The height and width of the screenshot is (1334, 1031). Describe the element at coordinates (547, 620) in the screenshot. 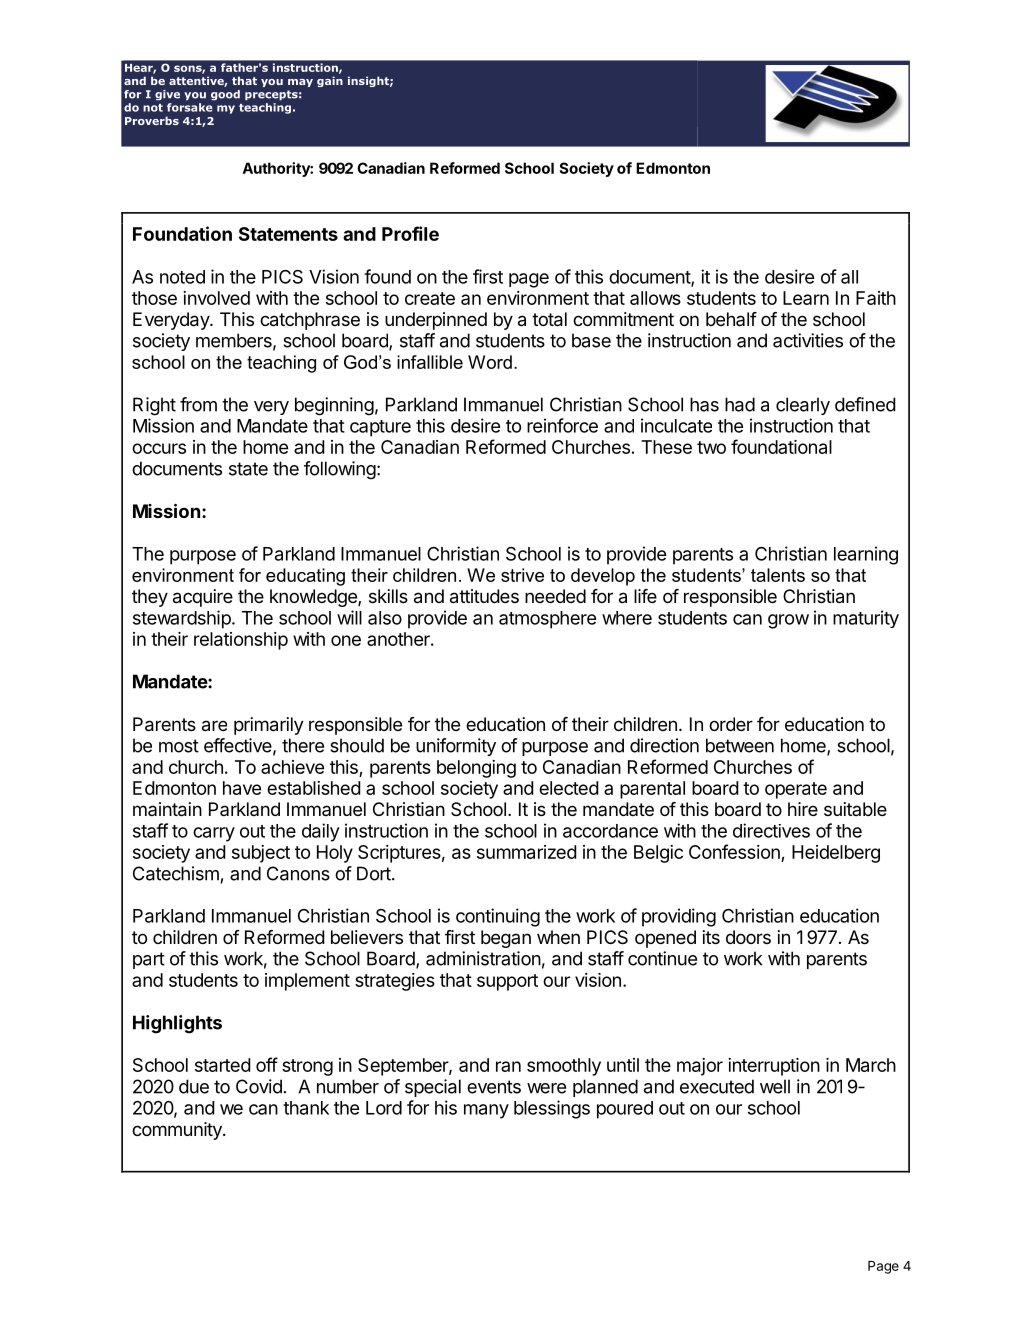

I see `atmosphere` at that location.
